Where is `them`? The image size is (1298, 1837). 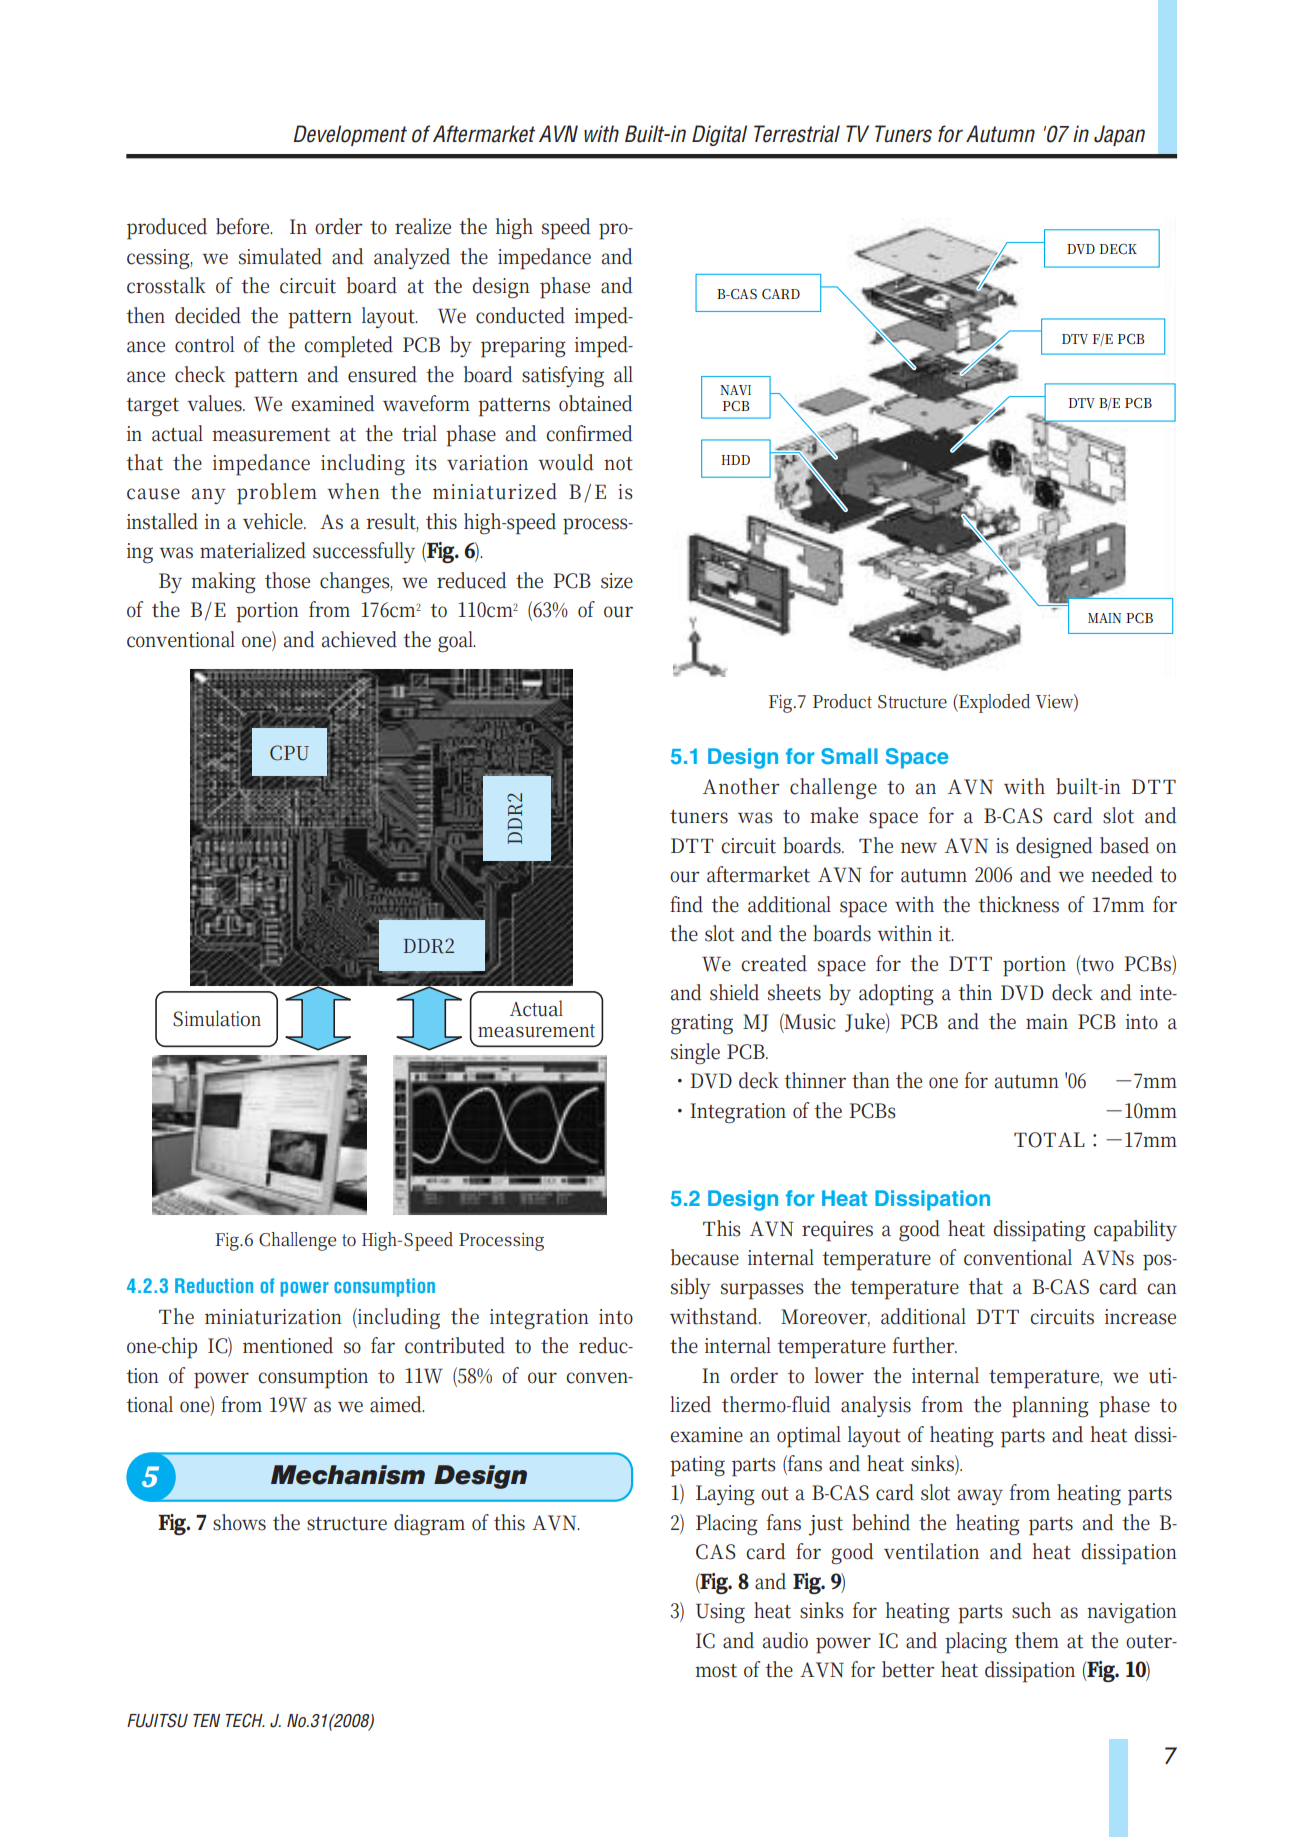
them is located at coordinates (1036, 1640).
